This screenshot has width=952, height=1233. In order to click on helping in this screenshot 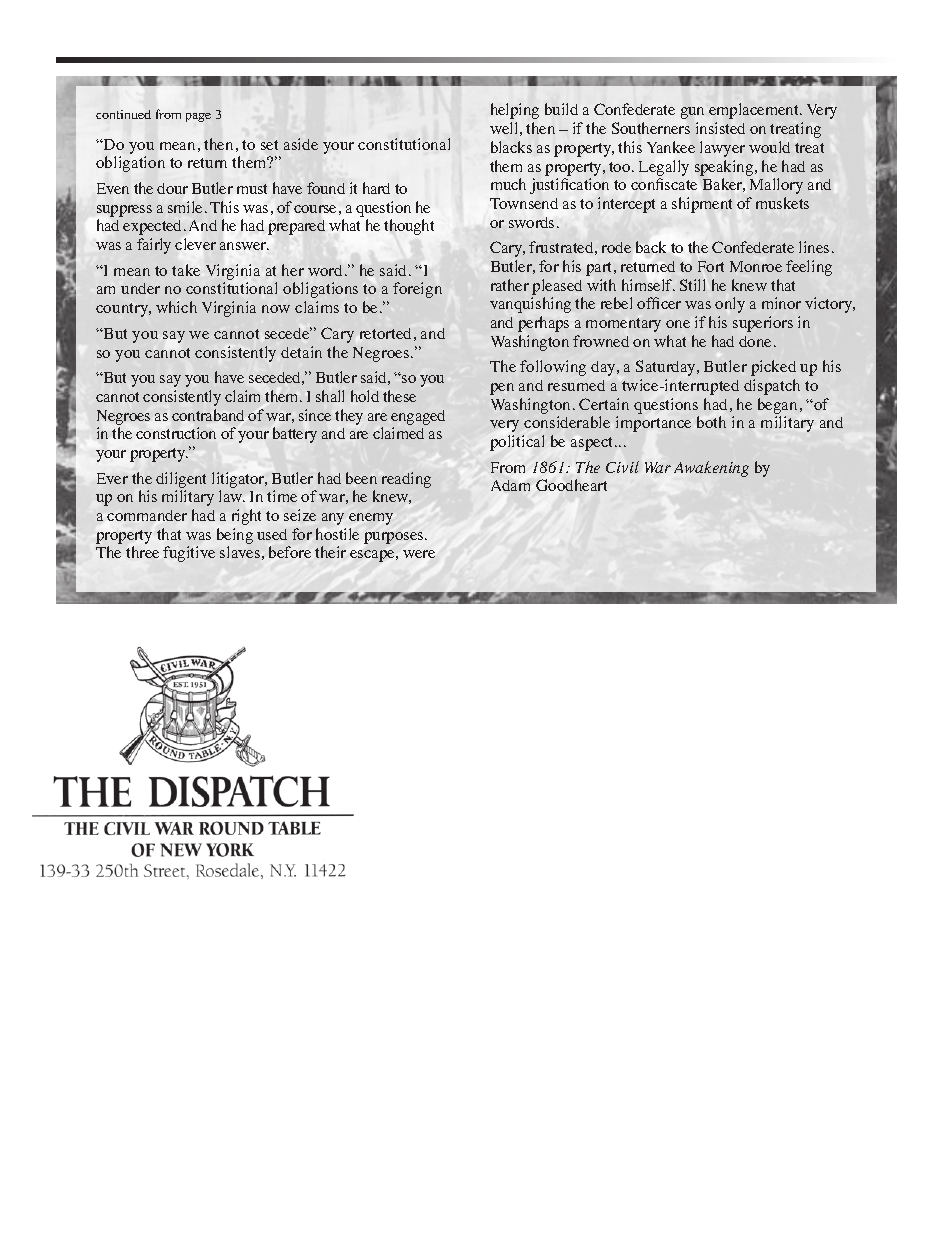, I will do `click(515, 111)`.
